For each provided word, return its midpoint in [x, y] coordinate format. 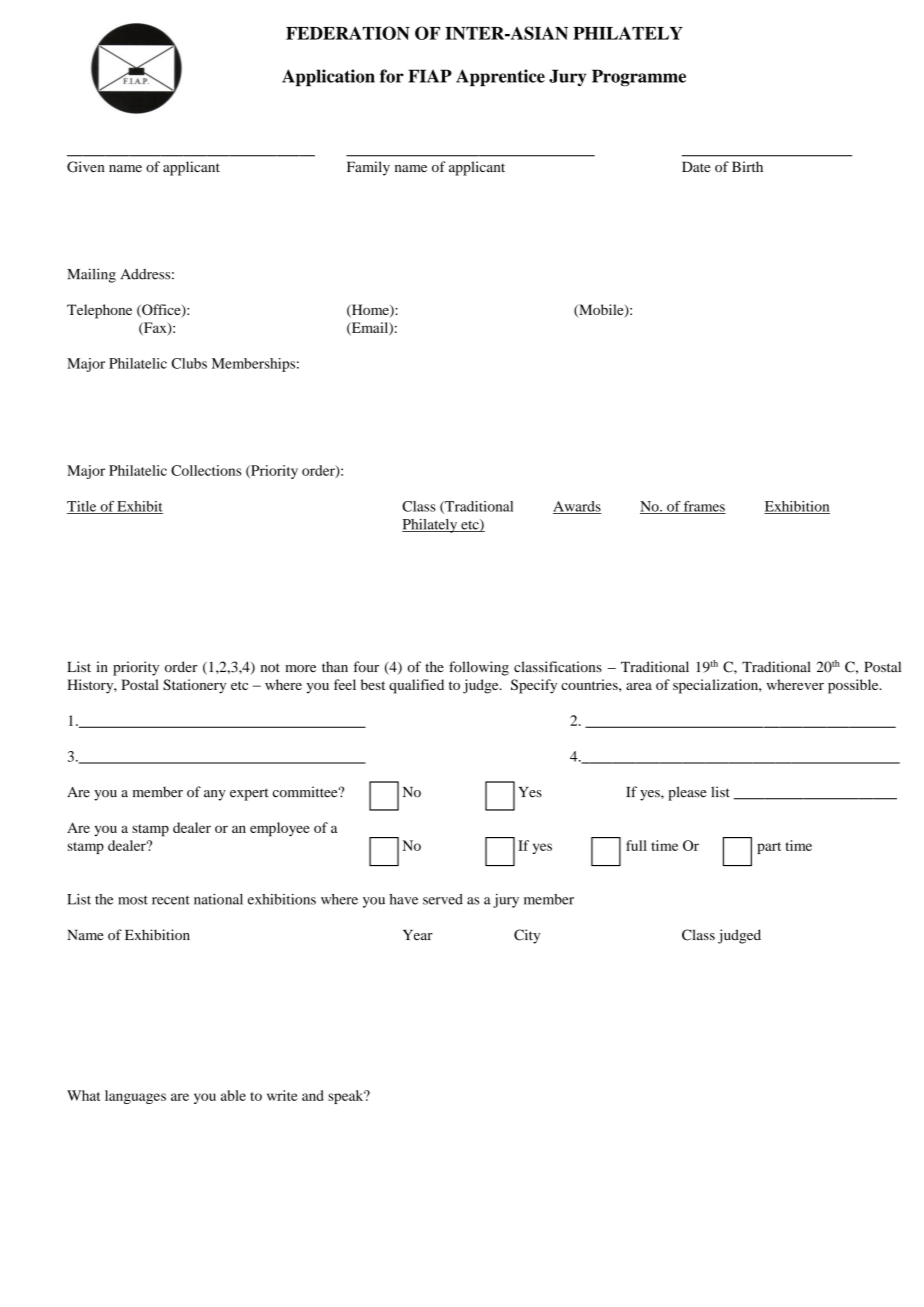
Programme [639, 78]
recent [171, 900]
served [443, 899]
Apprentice [500, 77]
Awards [577, 507]
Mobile [601, 311]
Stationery [194, 686]
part [769, 848]
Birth [747, 166]
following [479, 668]
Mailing [91, 275]
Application [328, 77]
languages [135, 1097]
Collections [206, 470]
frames [704, 507]
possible [854, 686]
